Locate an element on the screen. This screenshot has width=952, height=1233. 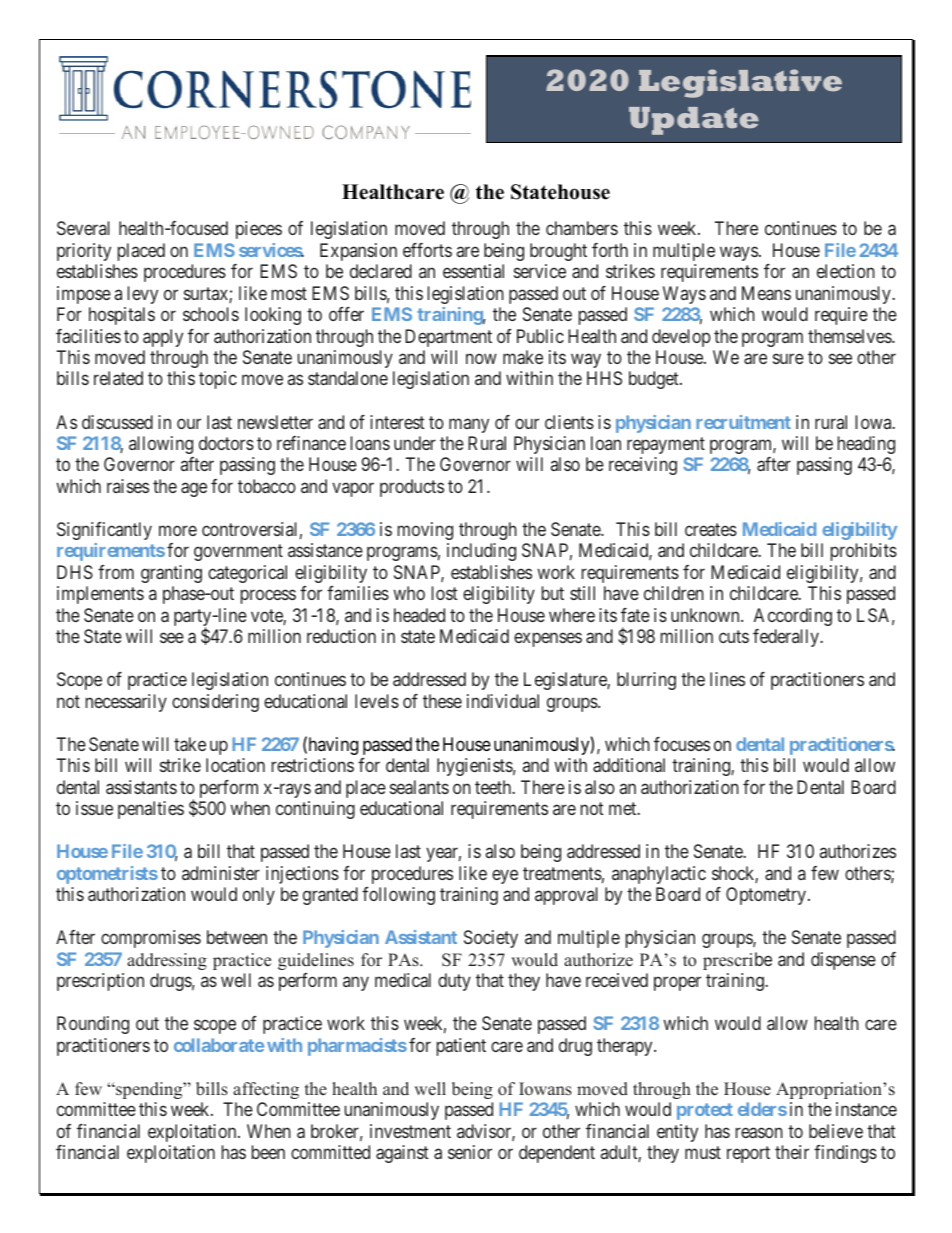
senior is located at coordinates (470, 1152).
